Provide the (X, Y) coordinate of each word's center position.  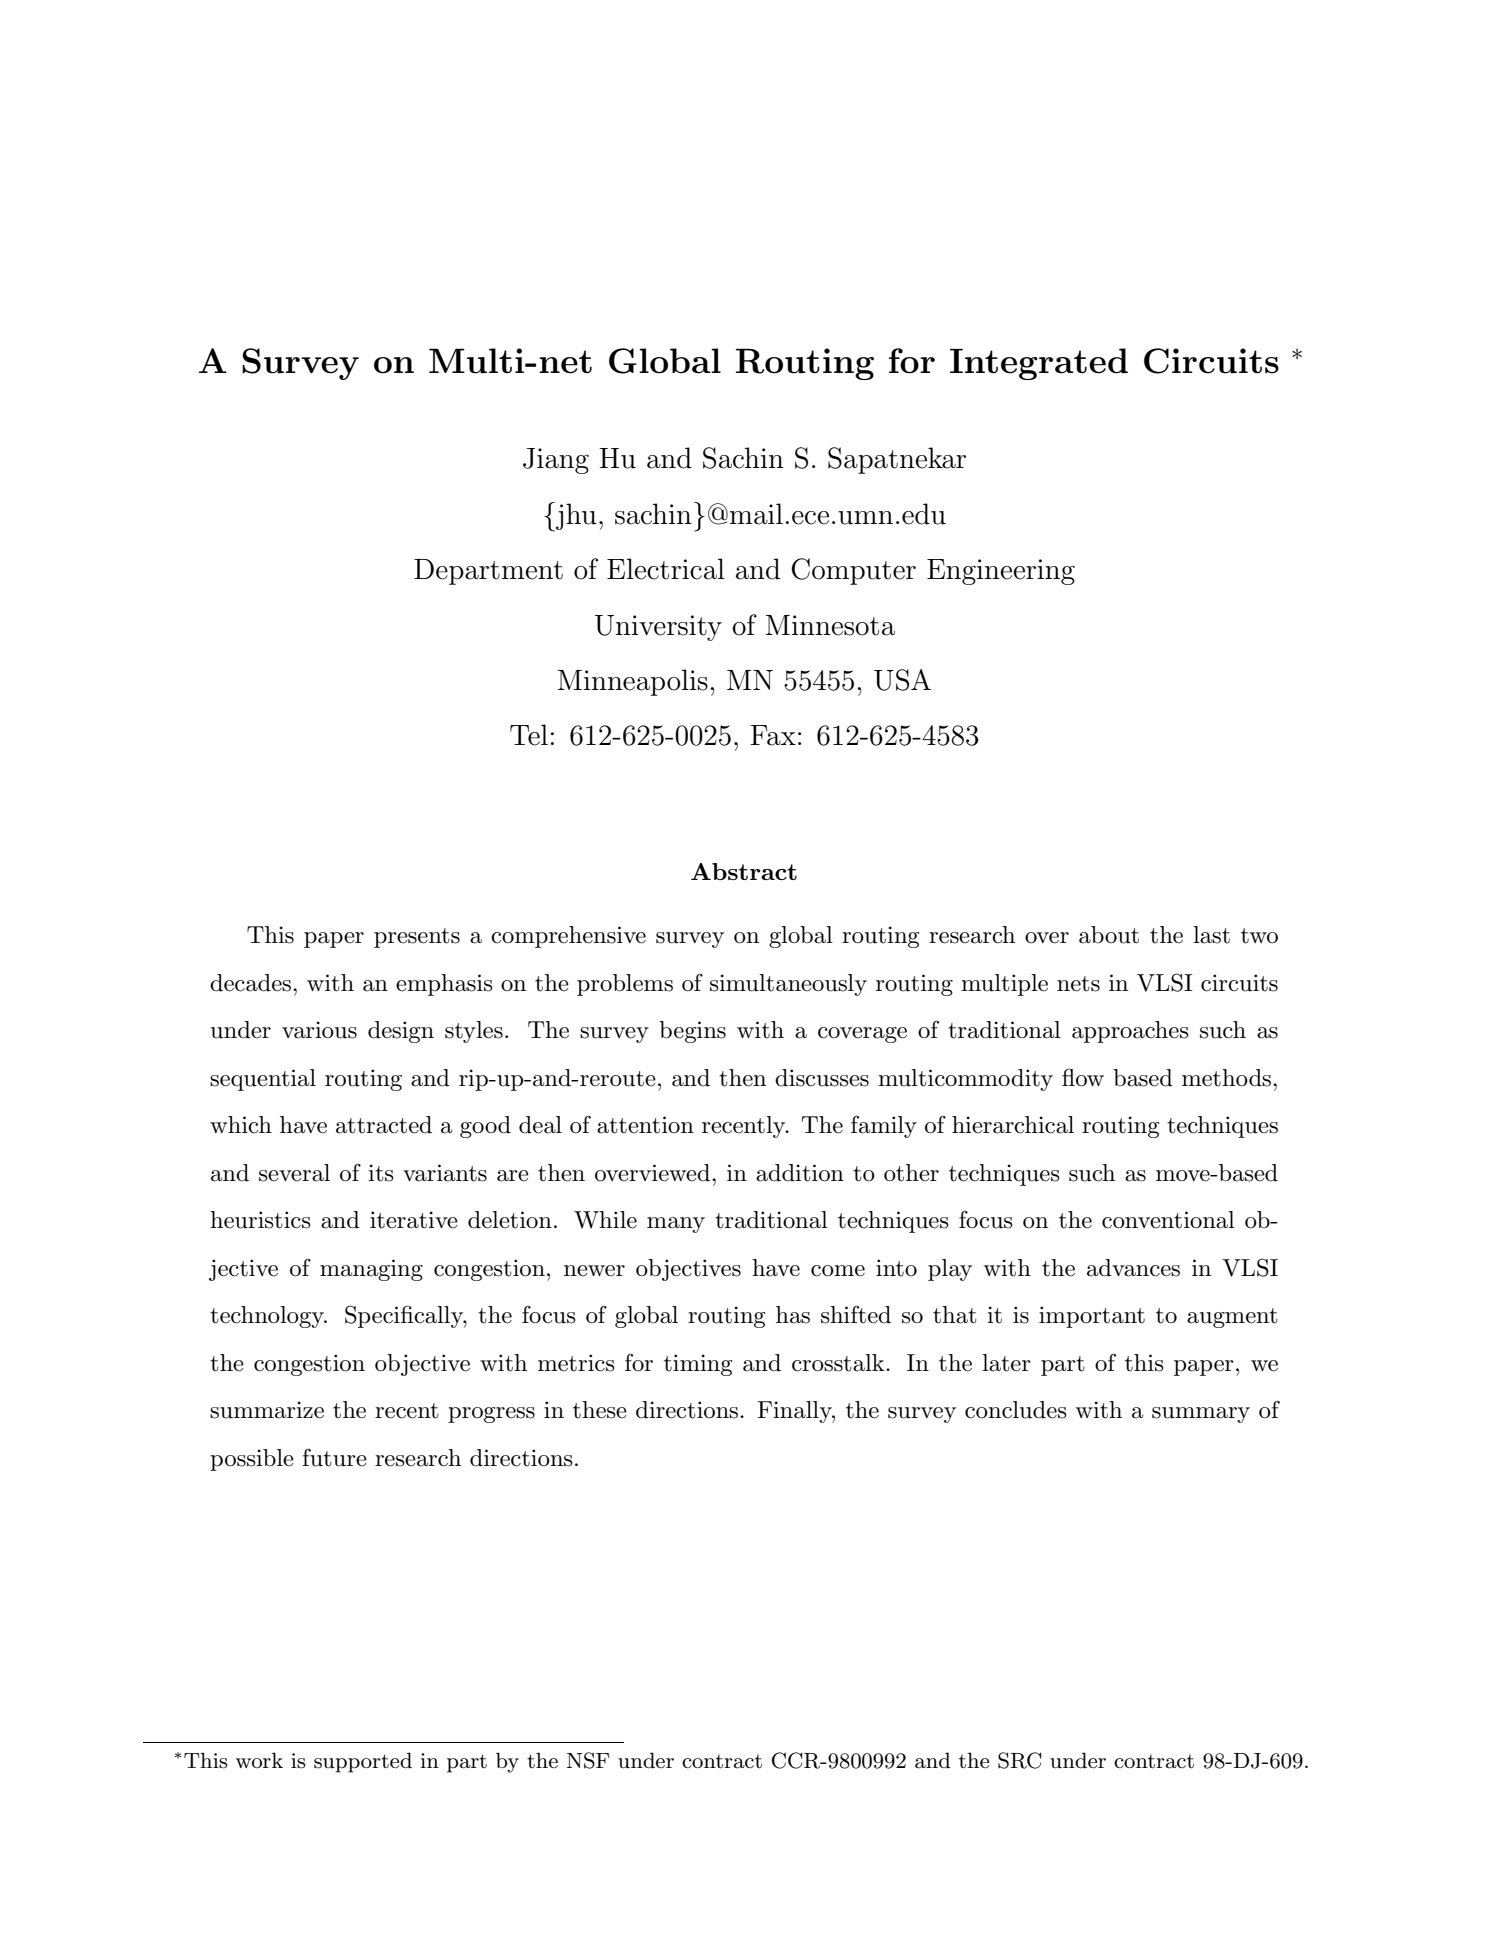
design (401, 1032)
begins (692, 1032)
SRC (1019, 1760)
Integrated (1039, 364)
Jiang (556, 461)
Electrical (666, 569)
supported (363, 1762)
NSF (588, 1760)
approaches (1130, 1032)
